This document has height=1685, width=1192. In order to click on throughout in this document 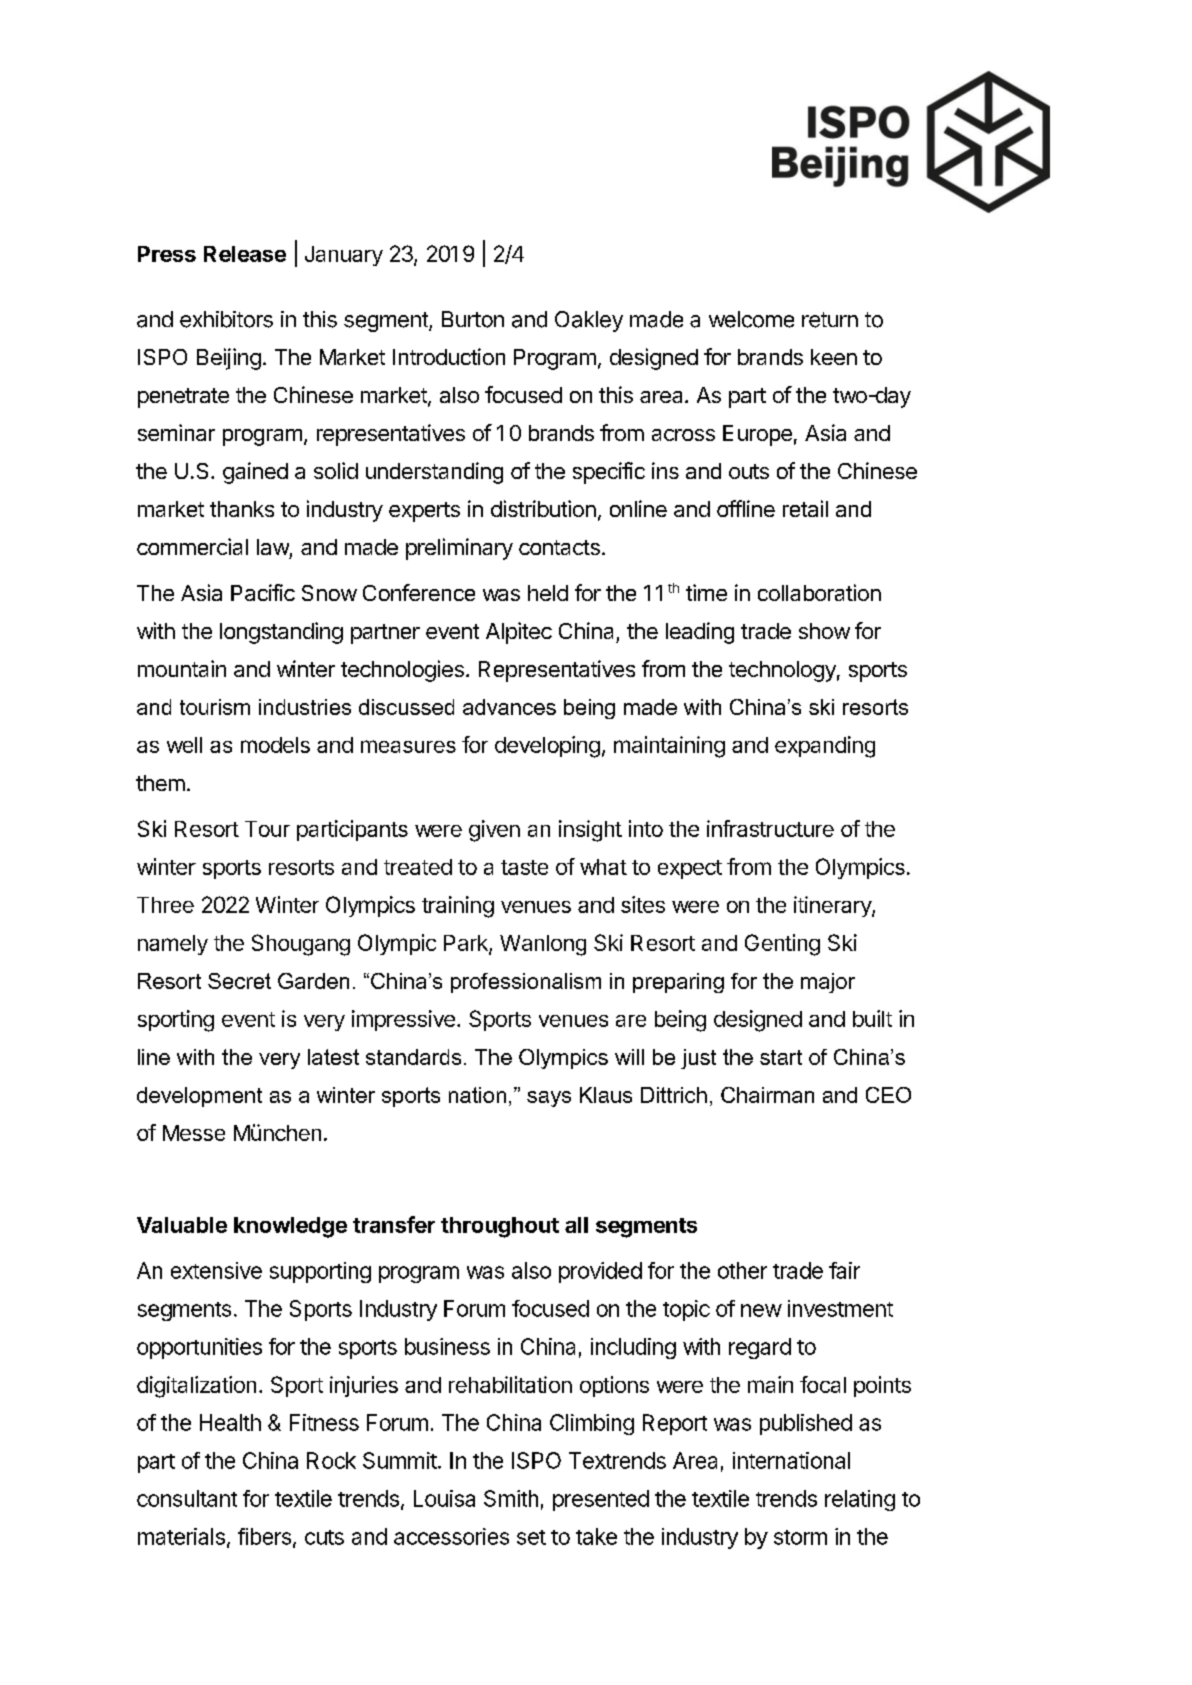, I will do `click(500, 1227)`.
